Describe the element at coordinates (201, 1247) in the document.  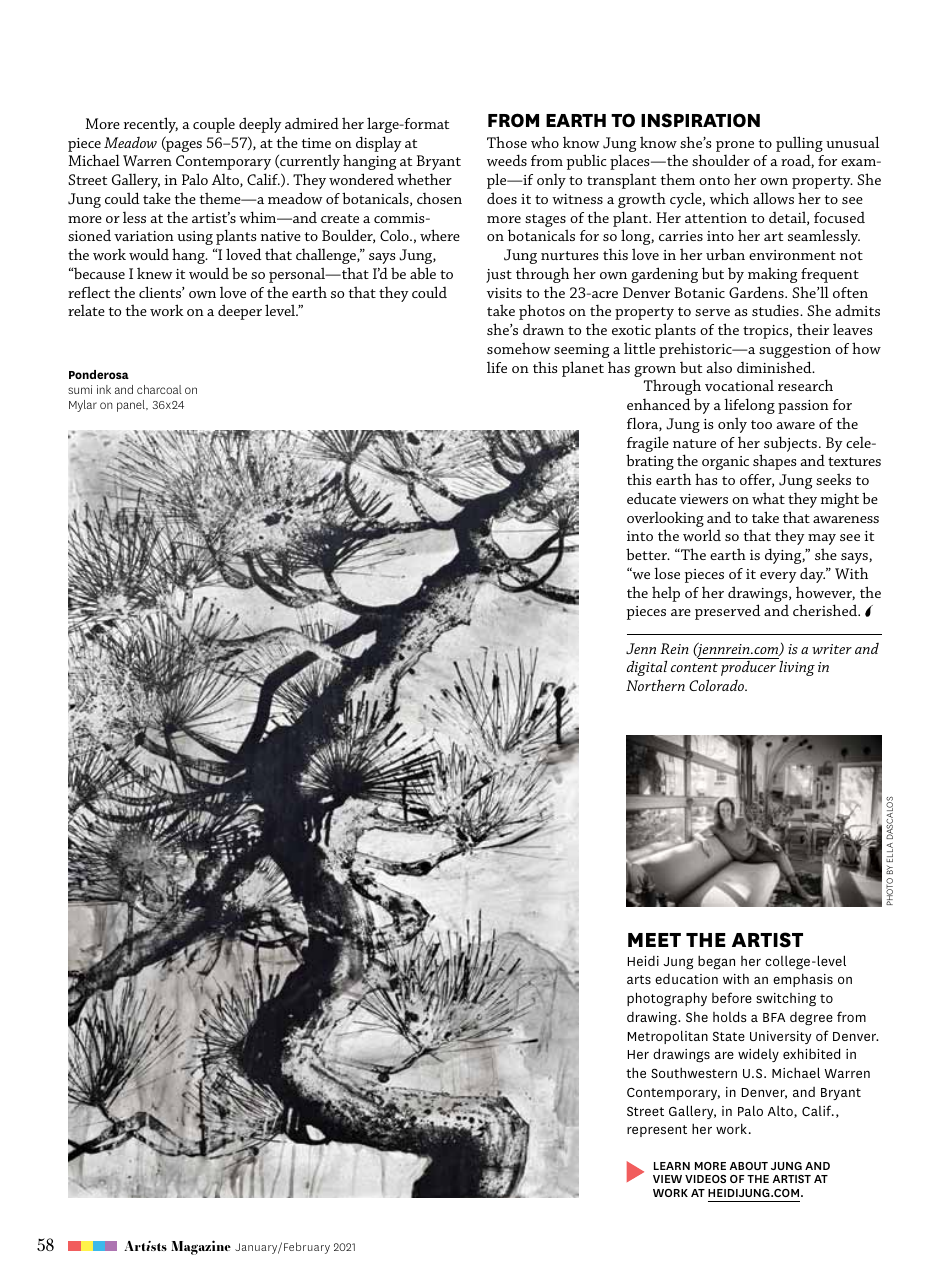
I see `Magazine` at that location.
